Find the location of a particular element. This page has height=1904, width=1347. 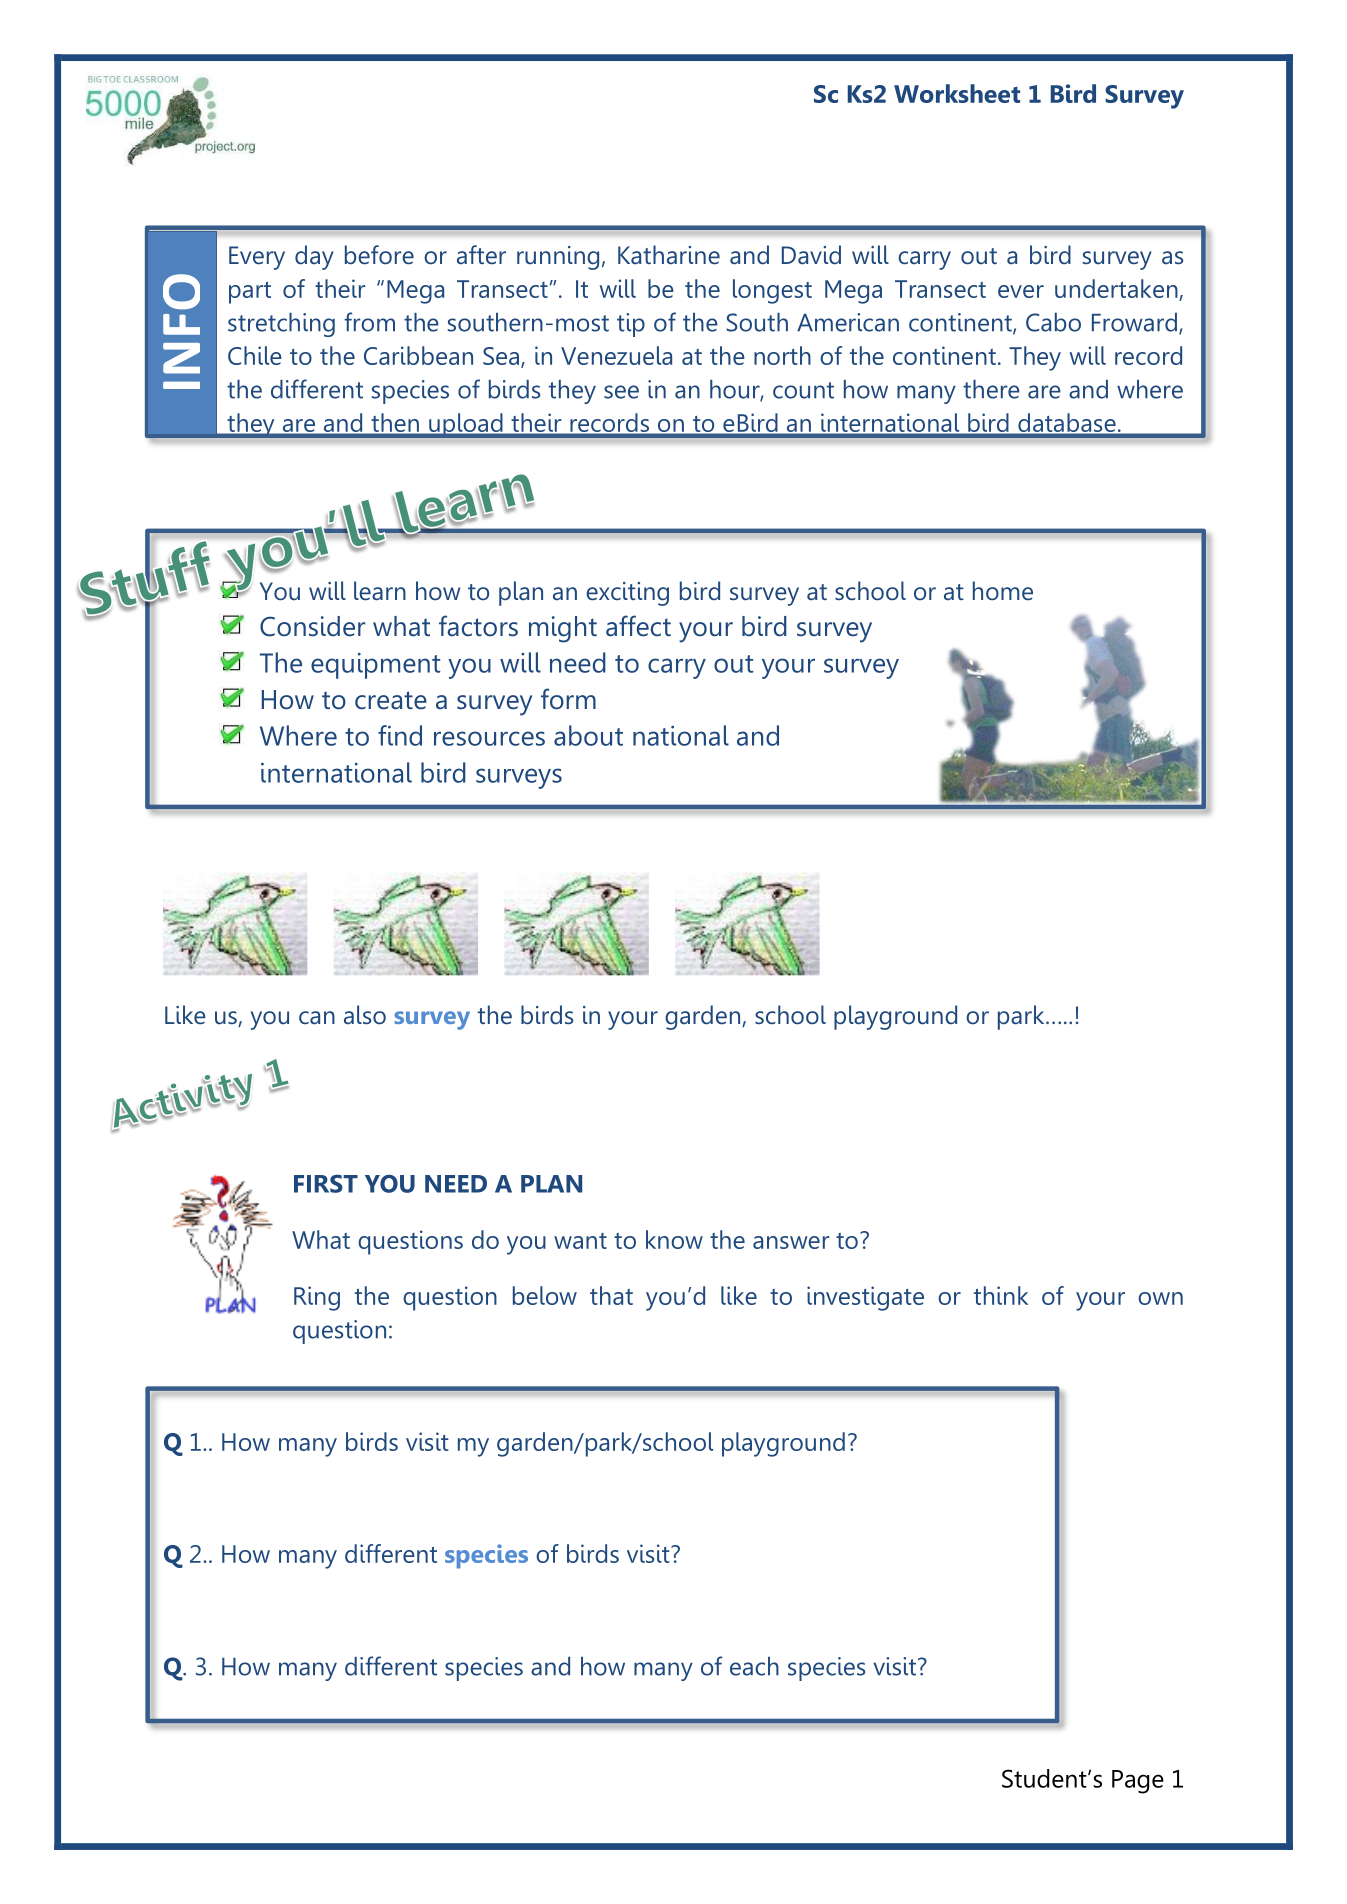

before is located at coordinates (379, 255).
